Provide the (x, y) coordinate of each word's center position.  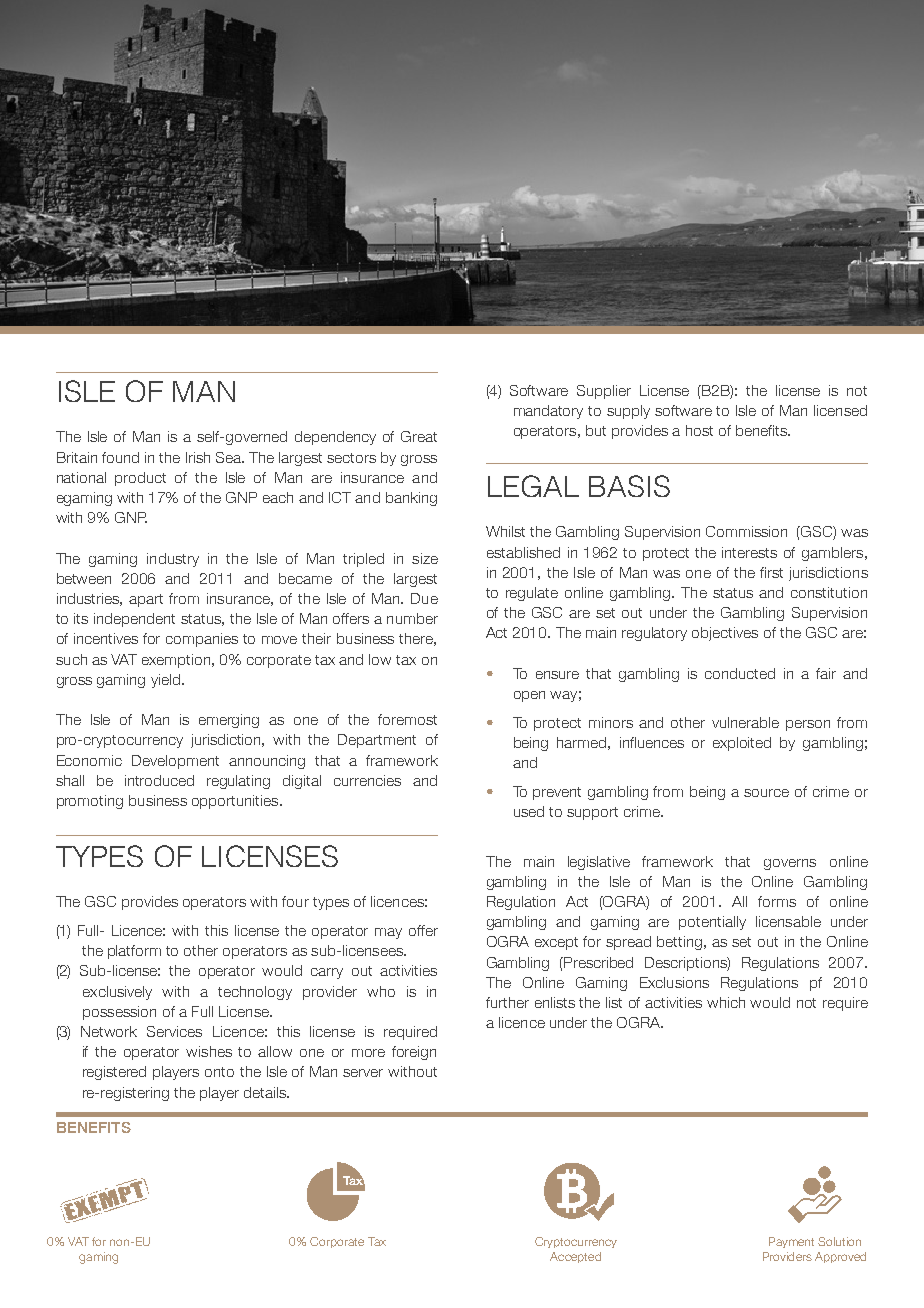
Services (174, 1031)
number (412, 618)
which (726, 1002)
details (266, 1092)
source (766, 793)
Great (419, 436)
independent (134, 620)
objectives (725, 634)
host (699, 430)
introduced (159, 780)
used (529, 811)
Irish (198, 457)
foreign (414, 1053)
